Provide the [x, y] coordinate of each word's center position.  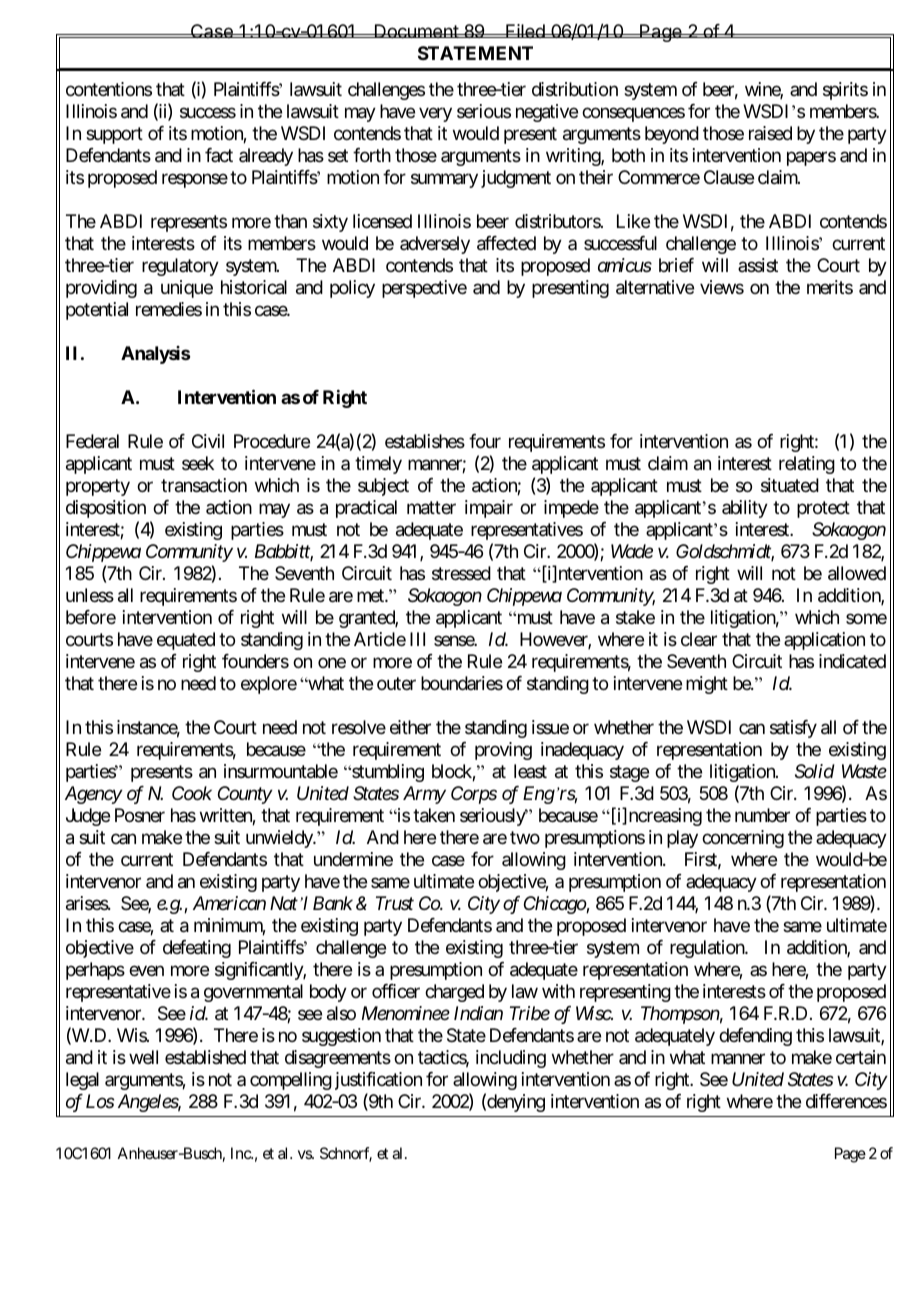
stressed [461, 573]
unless [90, 595]
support [114, 135]
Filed [525, 31]
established [205, 1057]
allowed [857, 573]
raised [770, 133]
